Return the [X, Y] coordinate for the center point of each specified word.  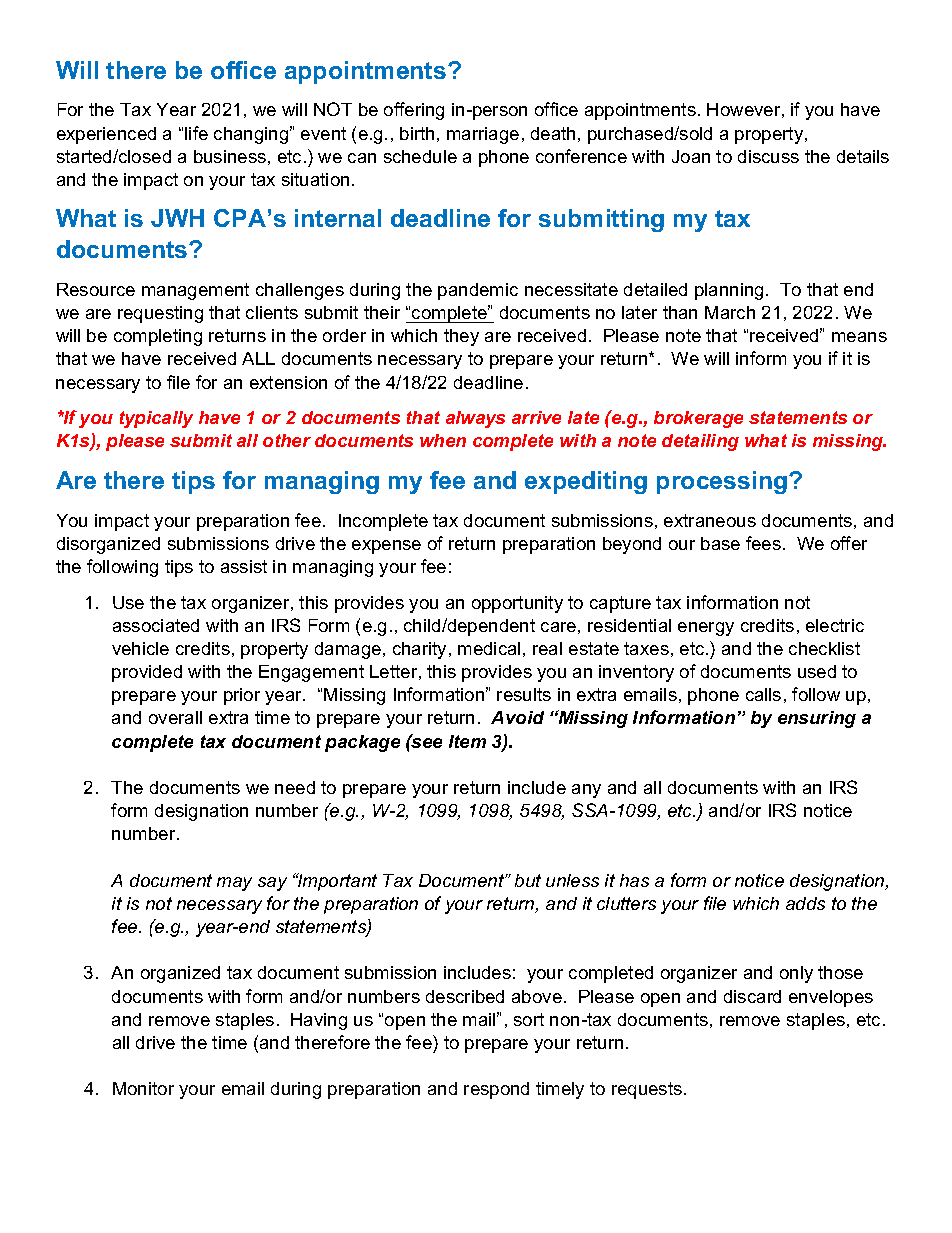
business [230, 156]
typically [156, 419]
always [475, 419]
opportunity [517, 604]
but [528, 880]
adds [805, 903]
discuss [768, 156]
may [234, 884]
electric [835, 625]
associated [156, 625]
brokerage [698, 419]
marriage [483, 135]
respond [496, 1090]
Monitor [143, 1088]
